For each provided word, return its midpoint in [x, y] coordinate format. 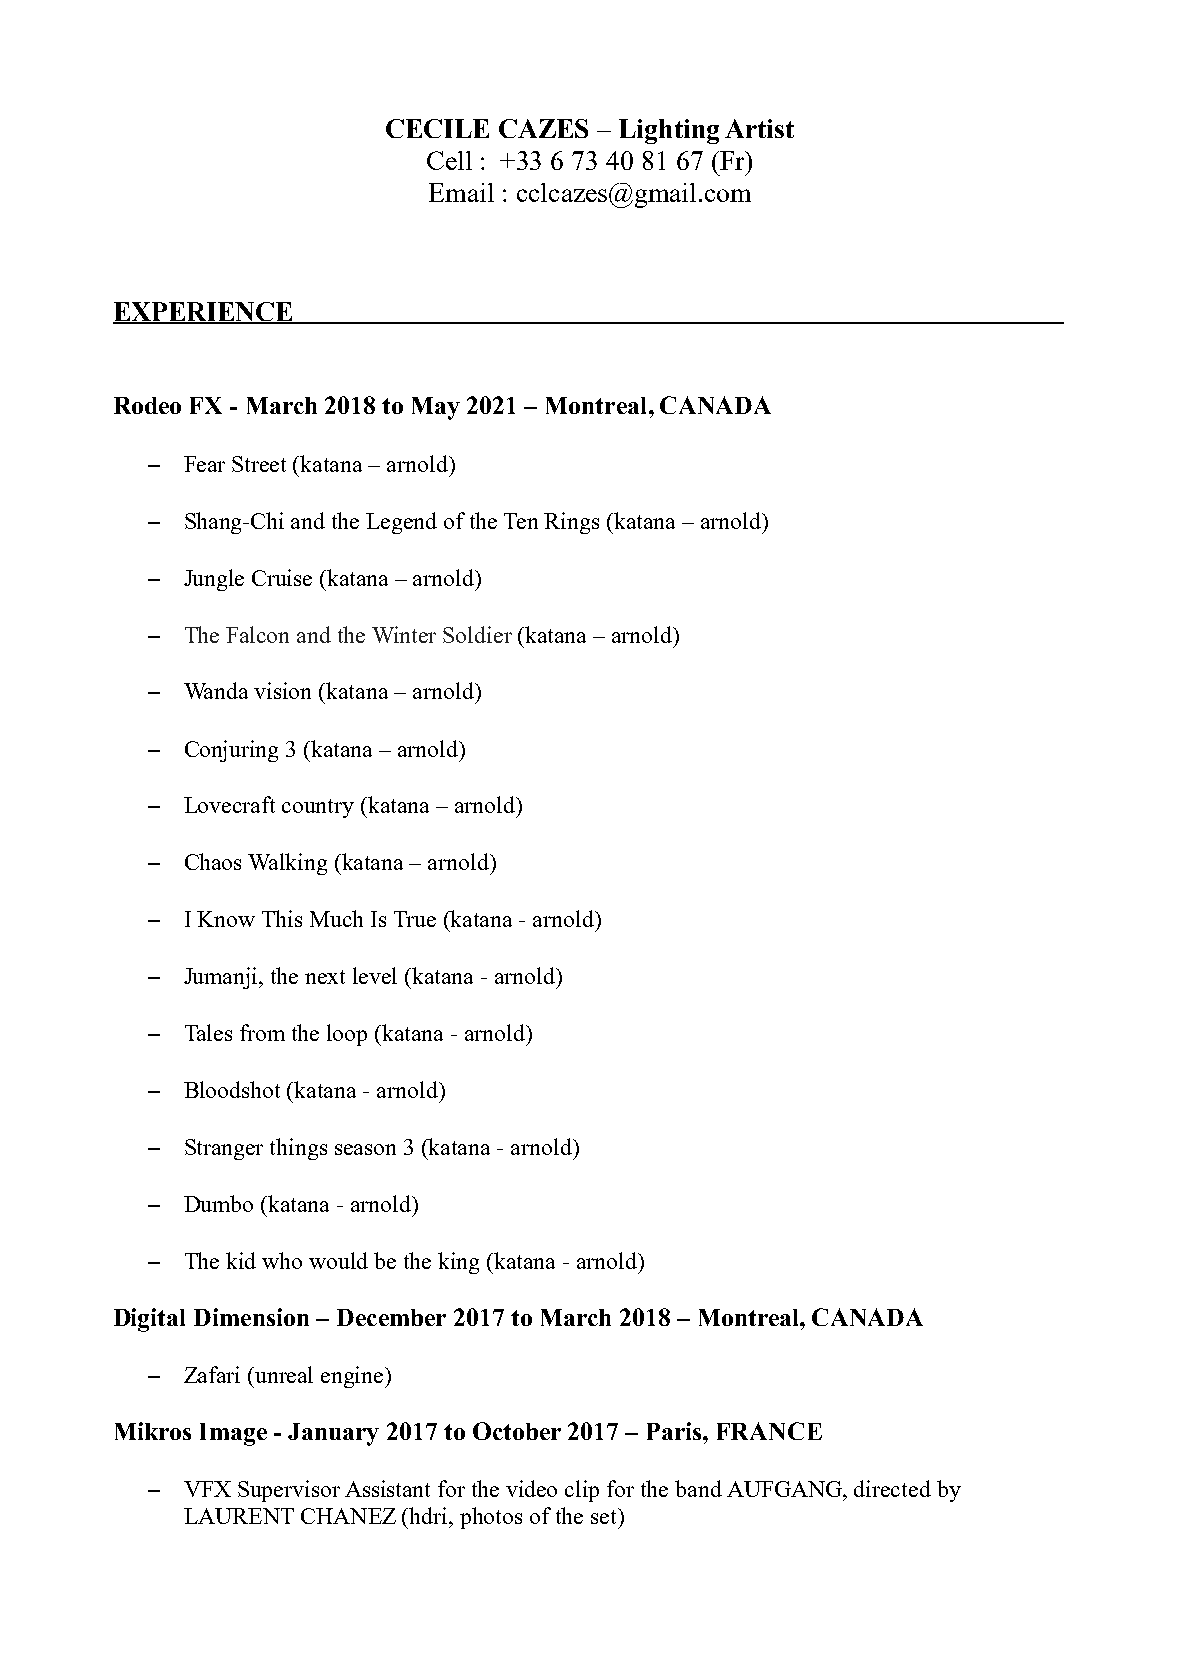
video [531, 1488]
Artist [759, 128]
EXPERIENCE [204, 312]
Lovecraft [229, 804]
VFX [207, 1489]
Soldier [477, 634]
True [415, 919]
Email [461, 192]
